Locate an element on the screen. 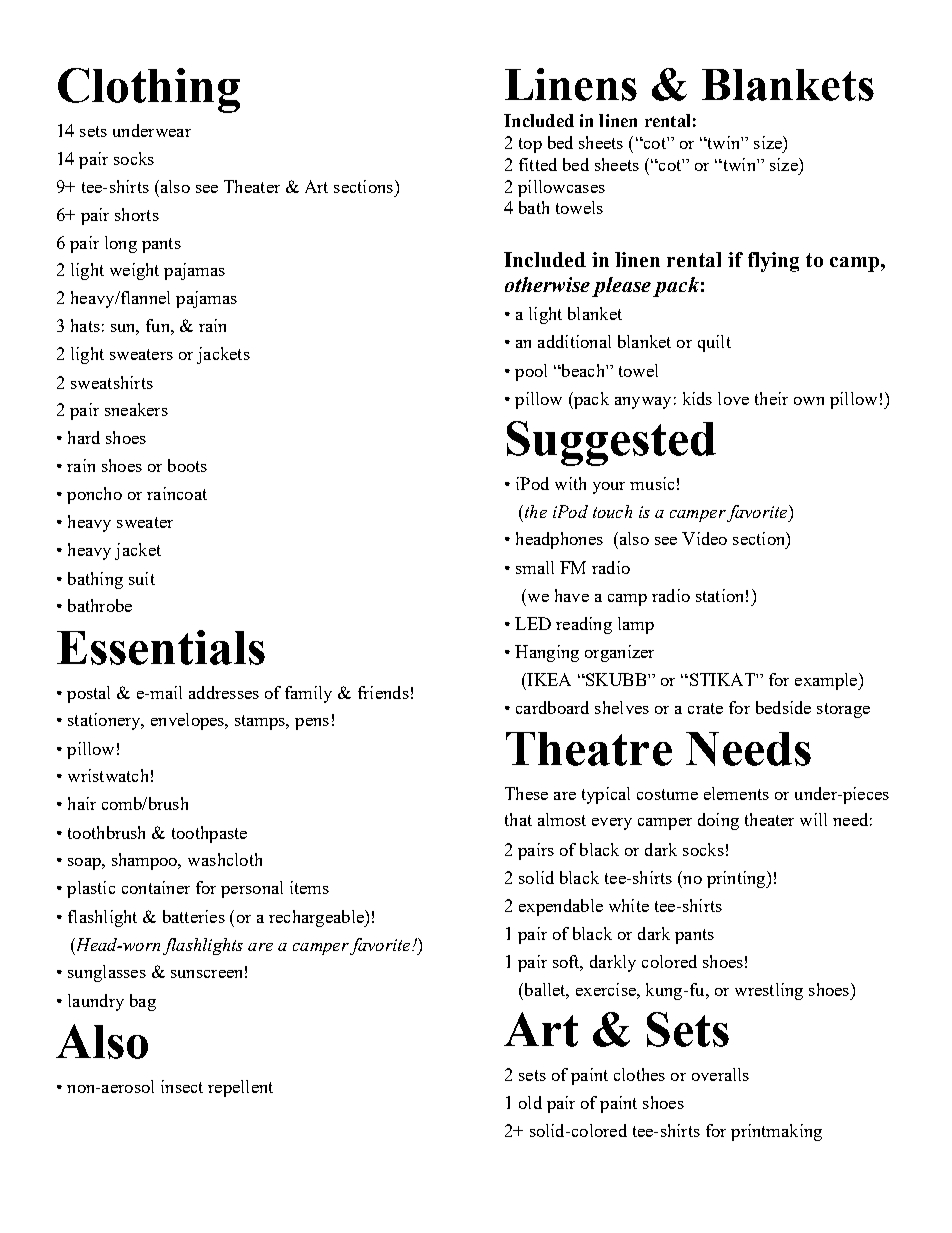  love is located at coordinates (733, 398).
